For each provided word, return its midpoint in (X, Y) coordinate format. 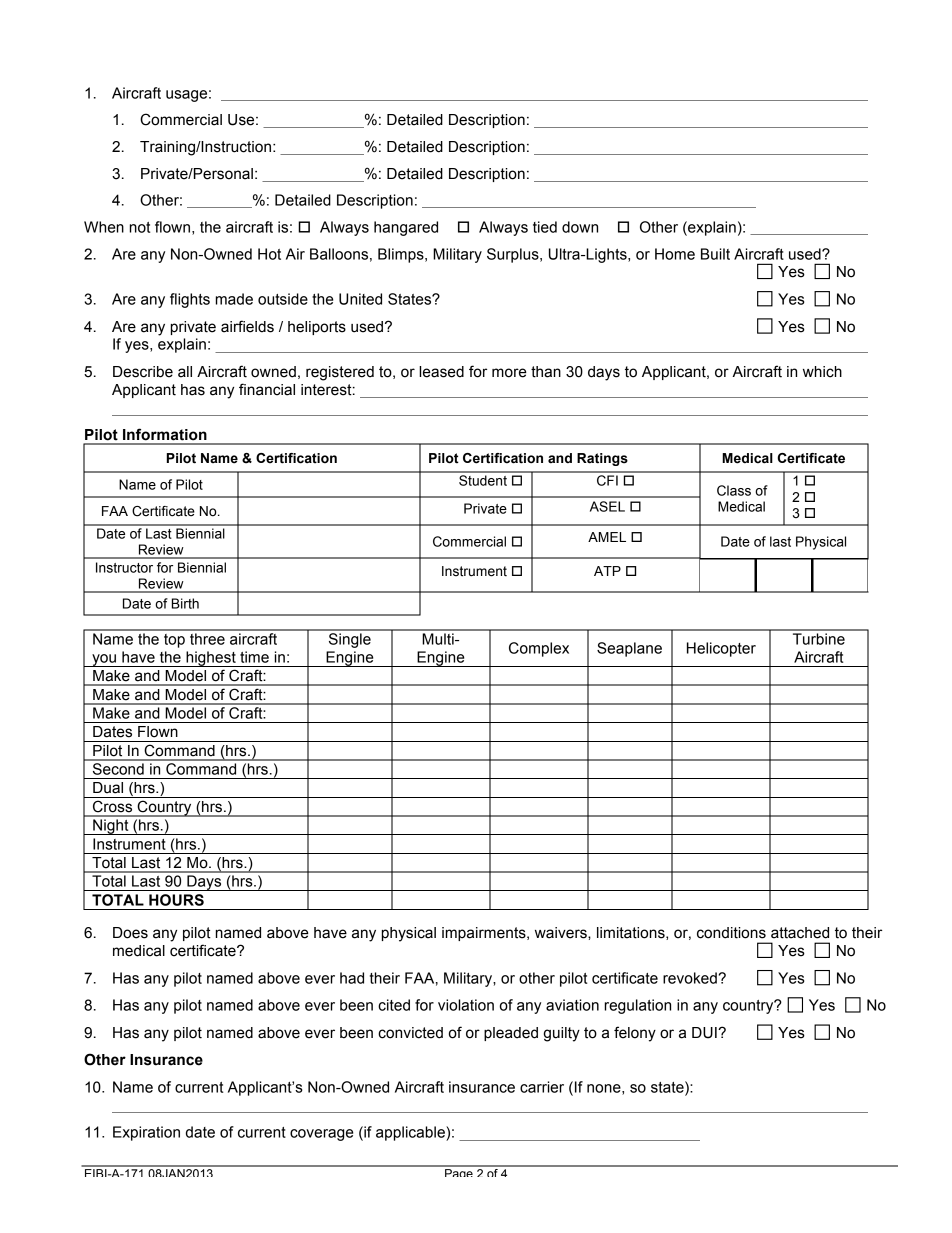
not (140, 227)
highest (211, 659)
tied (545, 227)
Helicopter (721, 649)
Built (715, 254)
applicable (411, 1133)
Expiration (146, 1133)
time (254, 657)
